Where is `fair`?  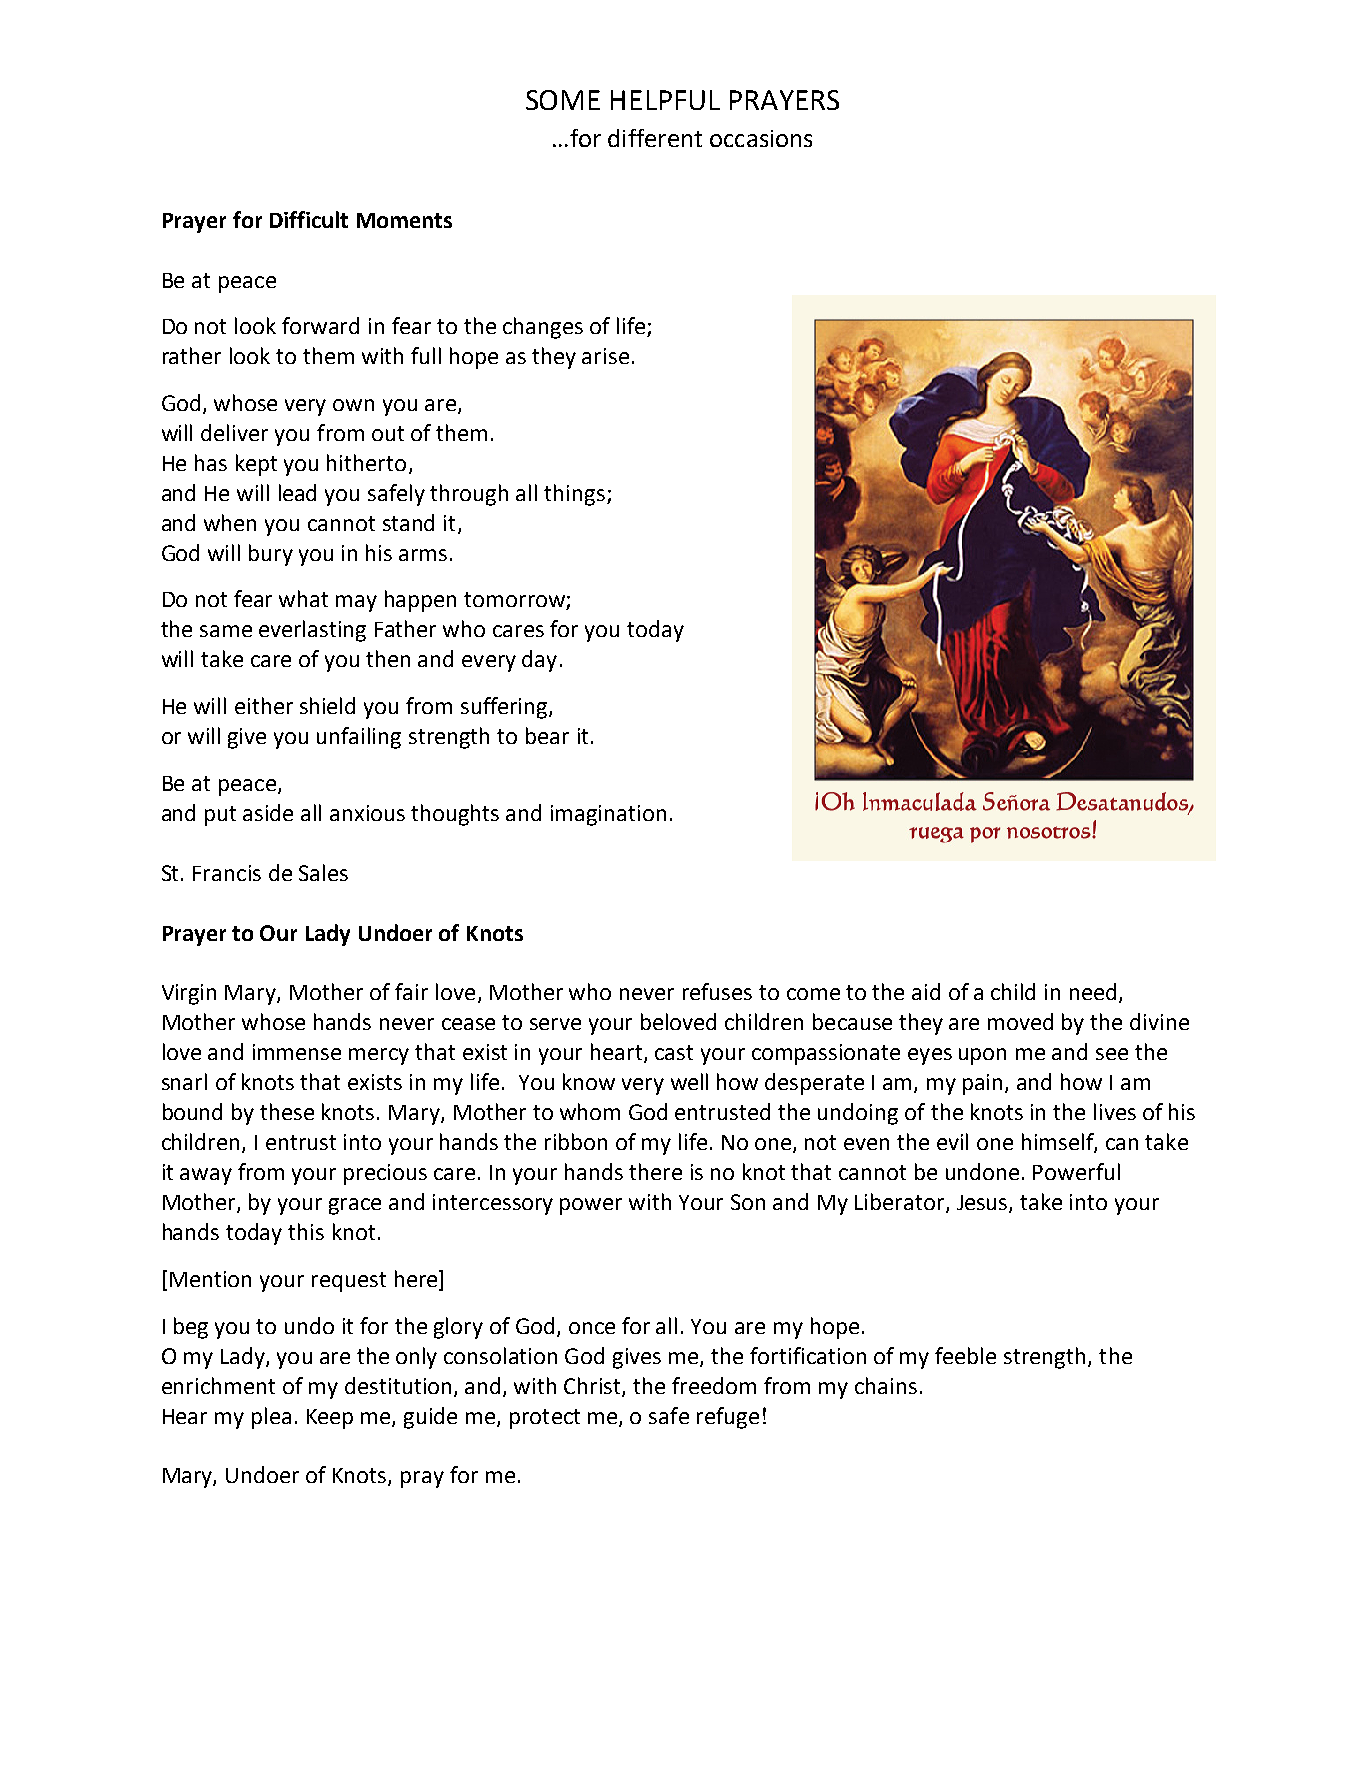
fair is located at coordinates (411, 991).
